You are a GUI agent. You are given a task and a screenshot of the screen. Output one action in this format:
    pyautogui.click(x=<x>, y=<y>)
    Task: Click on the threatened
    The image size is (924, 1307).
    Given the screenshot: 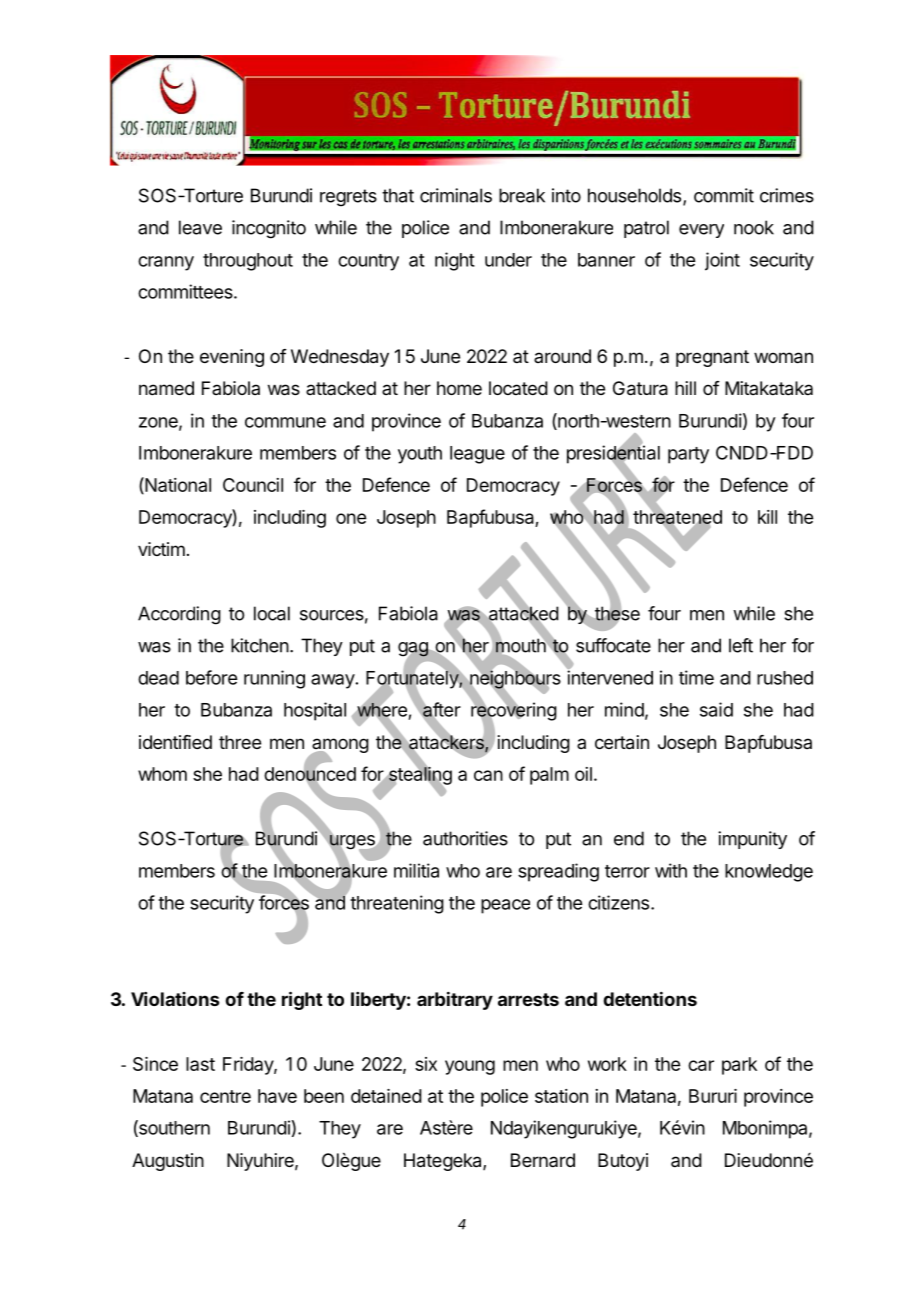 What is the action you would take?
    pyautogui.click(x=677, y=517)
